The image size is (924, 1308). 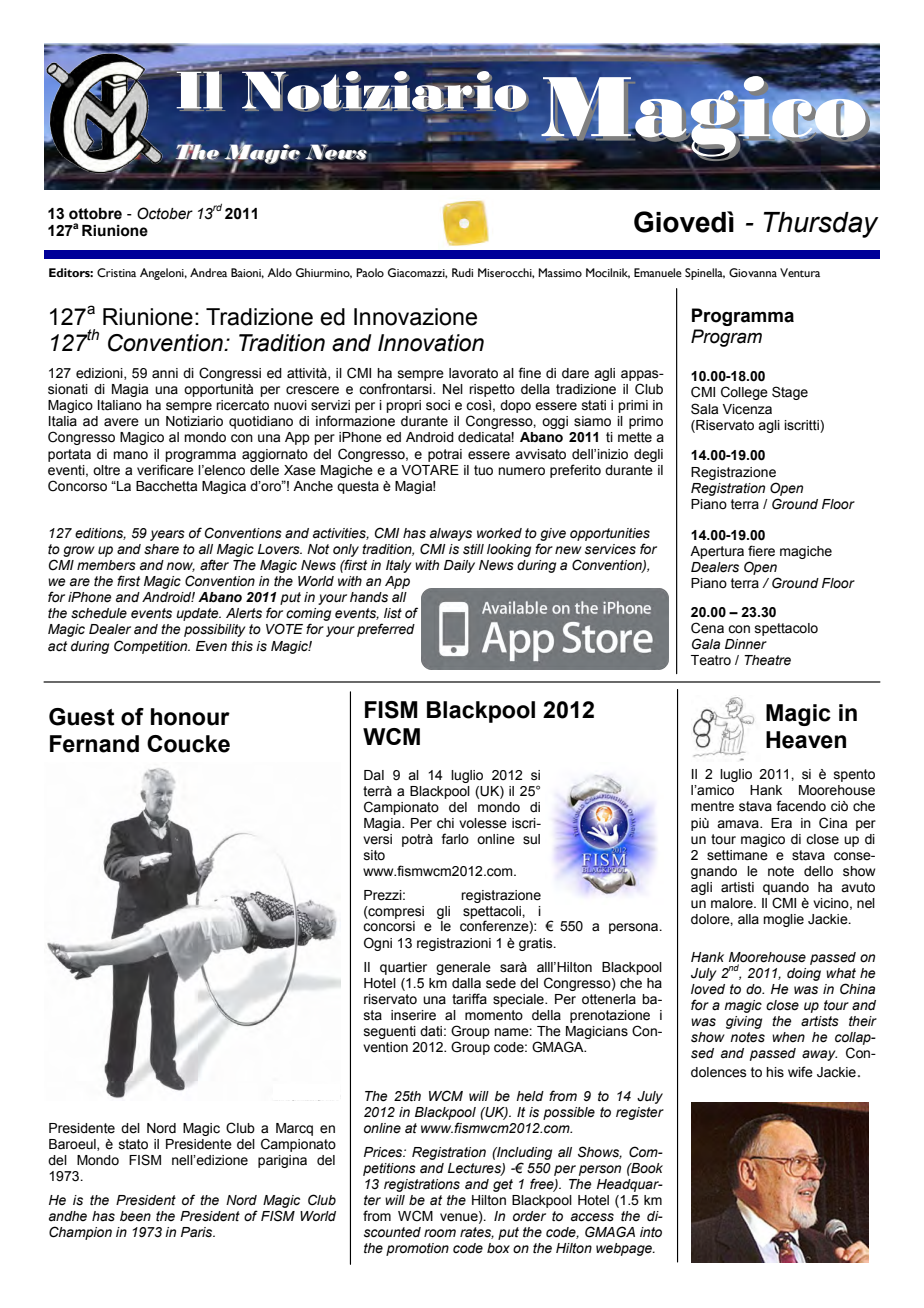 What do you see at coordinates (746, 644) in the screenshot?
I see `Dinner` at bounding box center [746, 644].
